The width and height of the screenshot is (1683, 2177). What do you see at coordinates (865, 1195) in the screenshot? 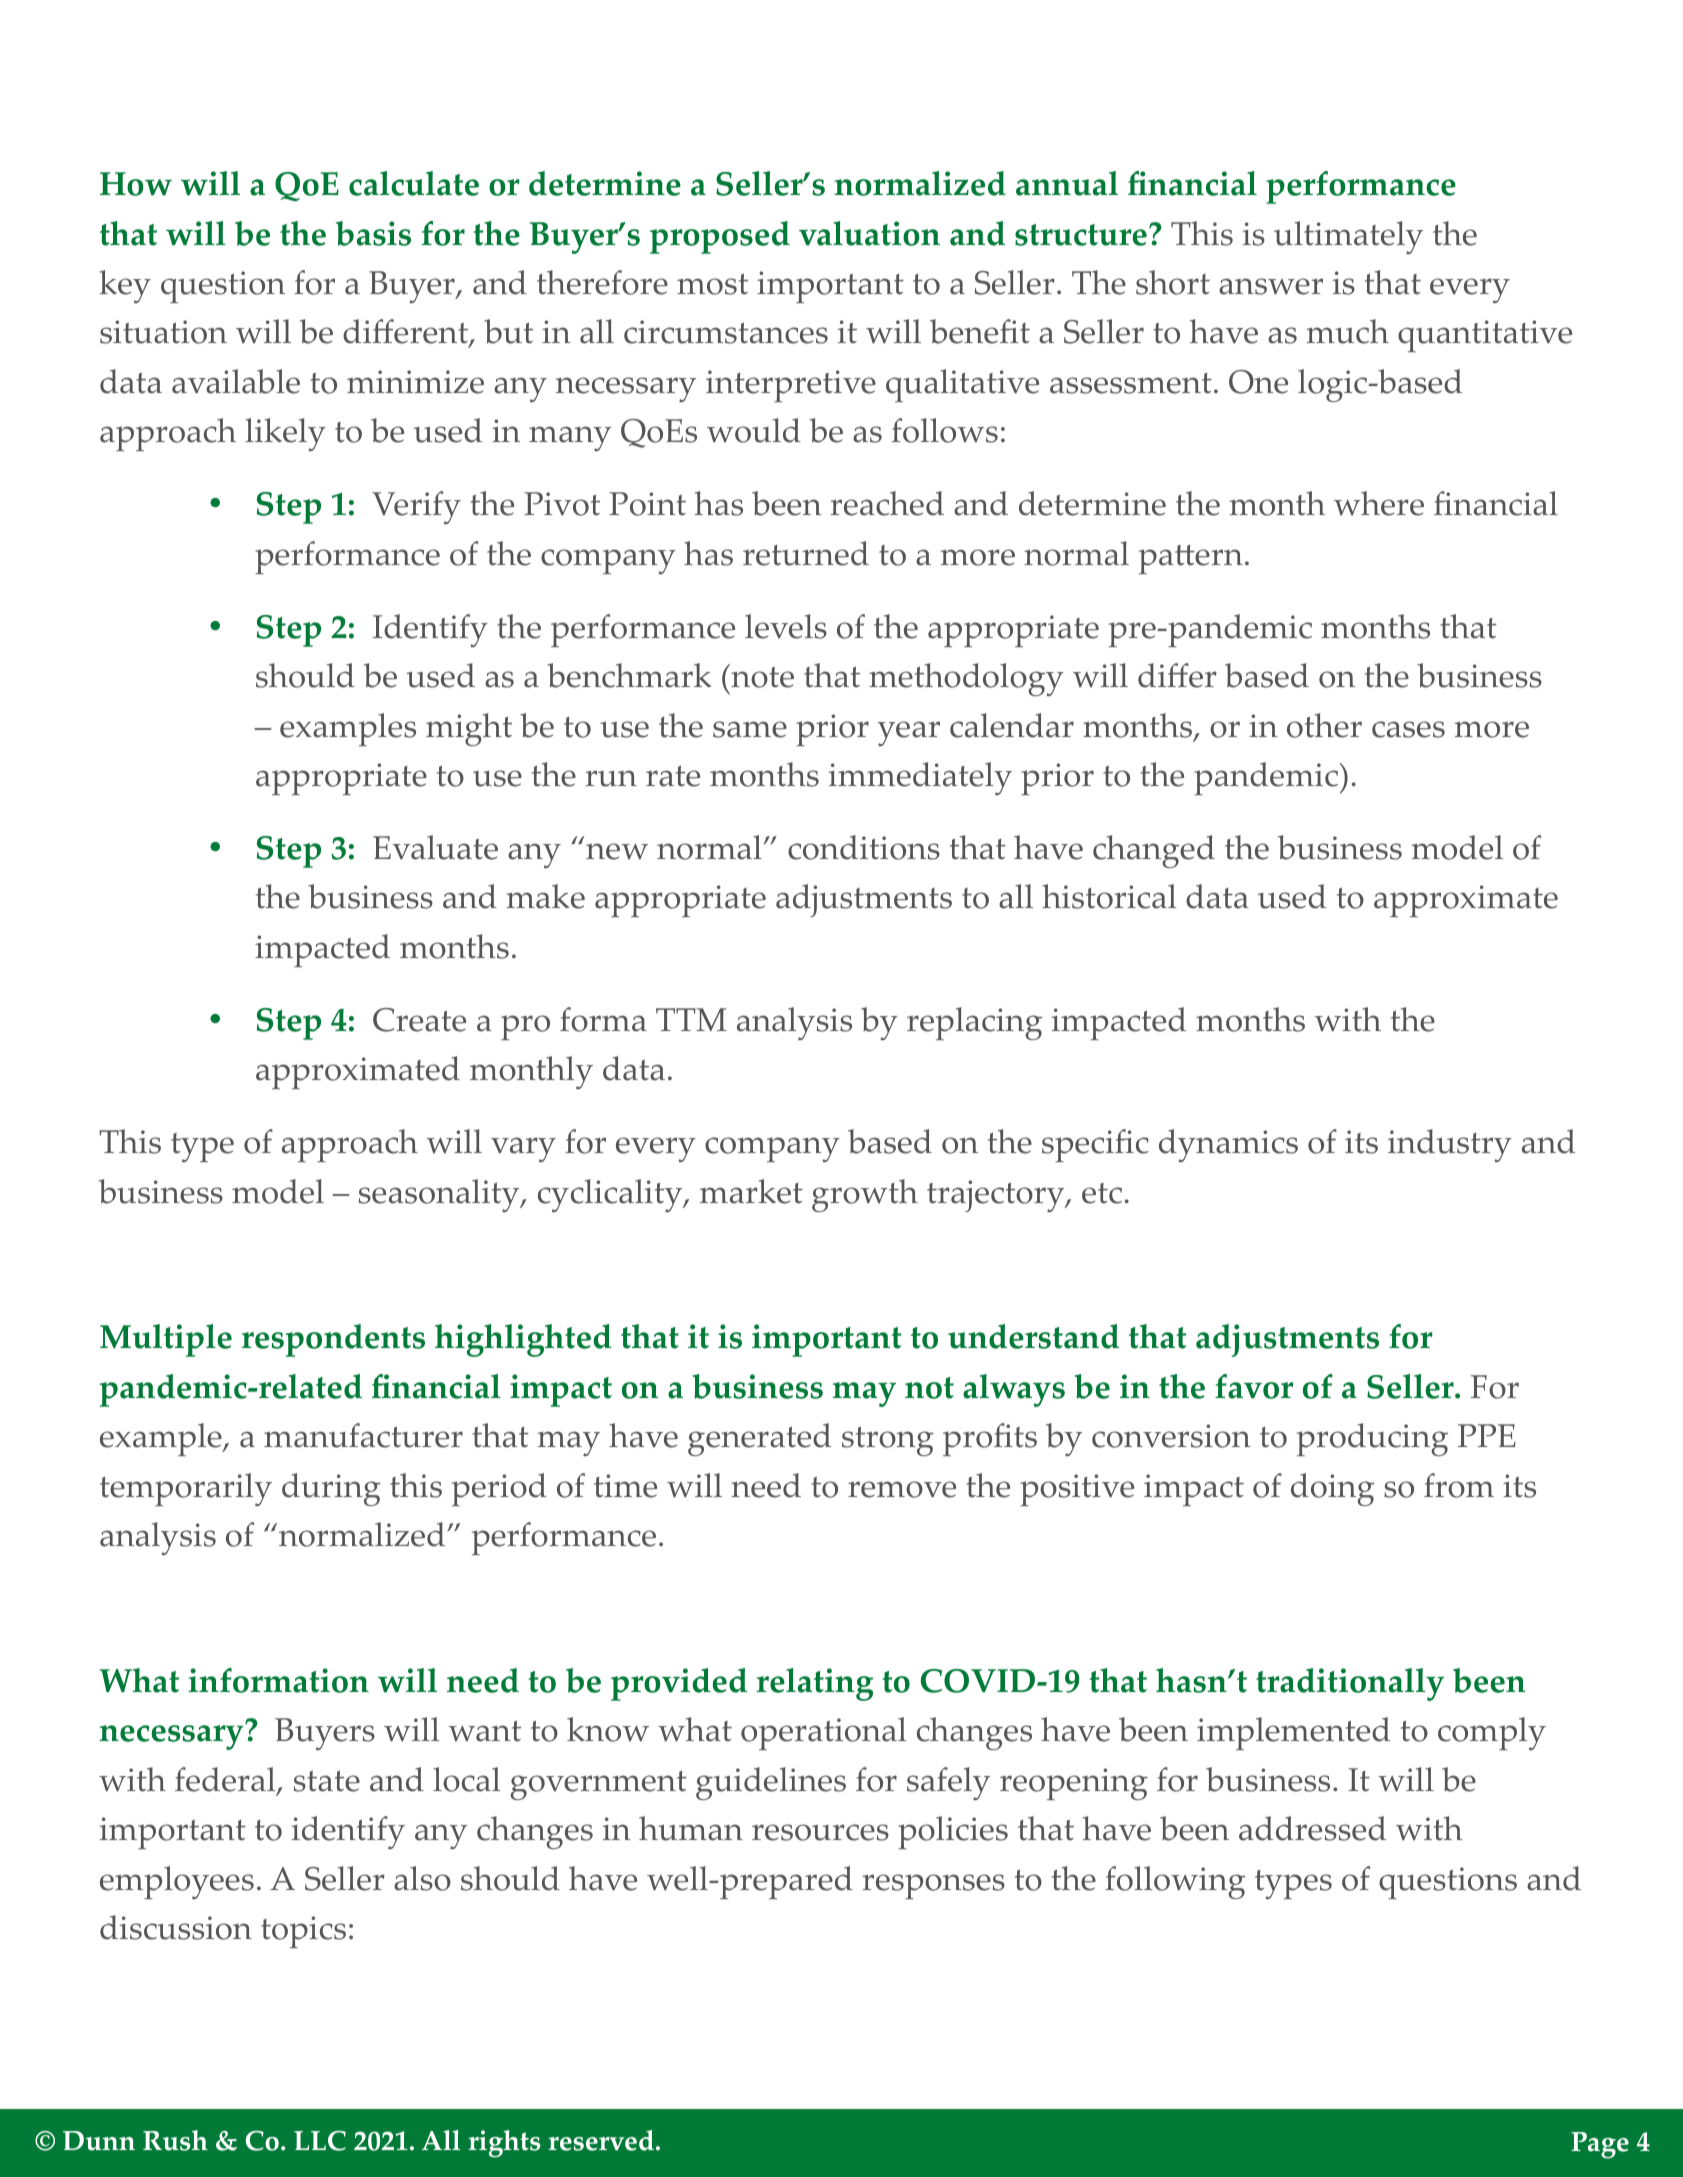
I see `growth` at bounding box center [865, 1195].
